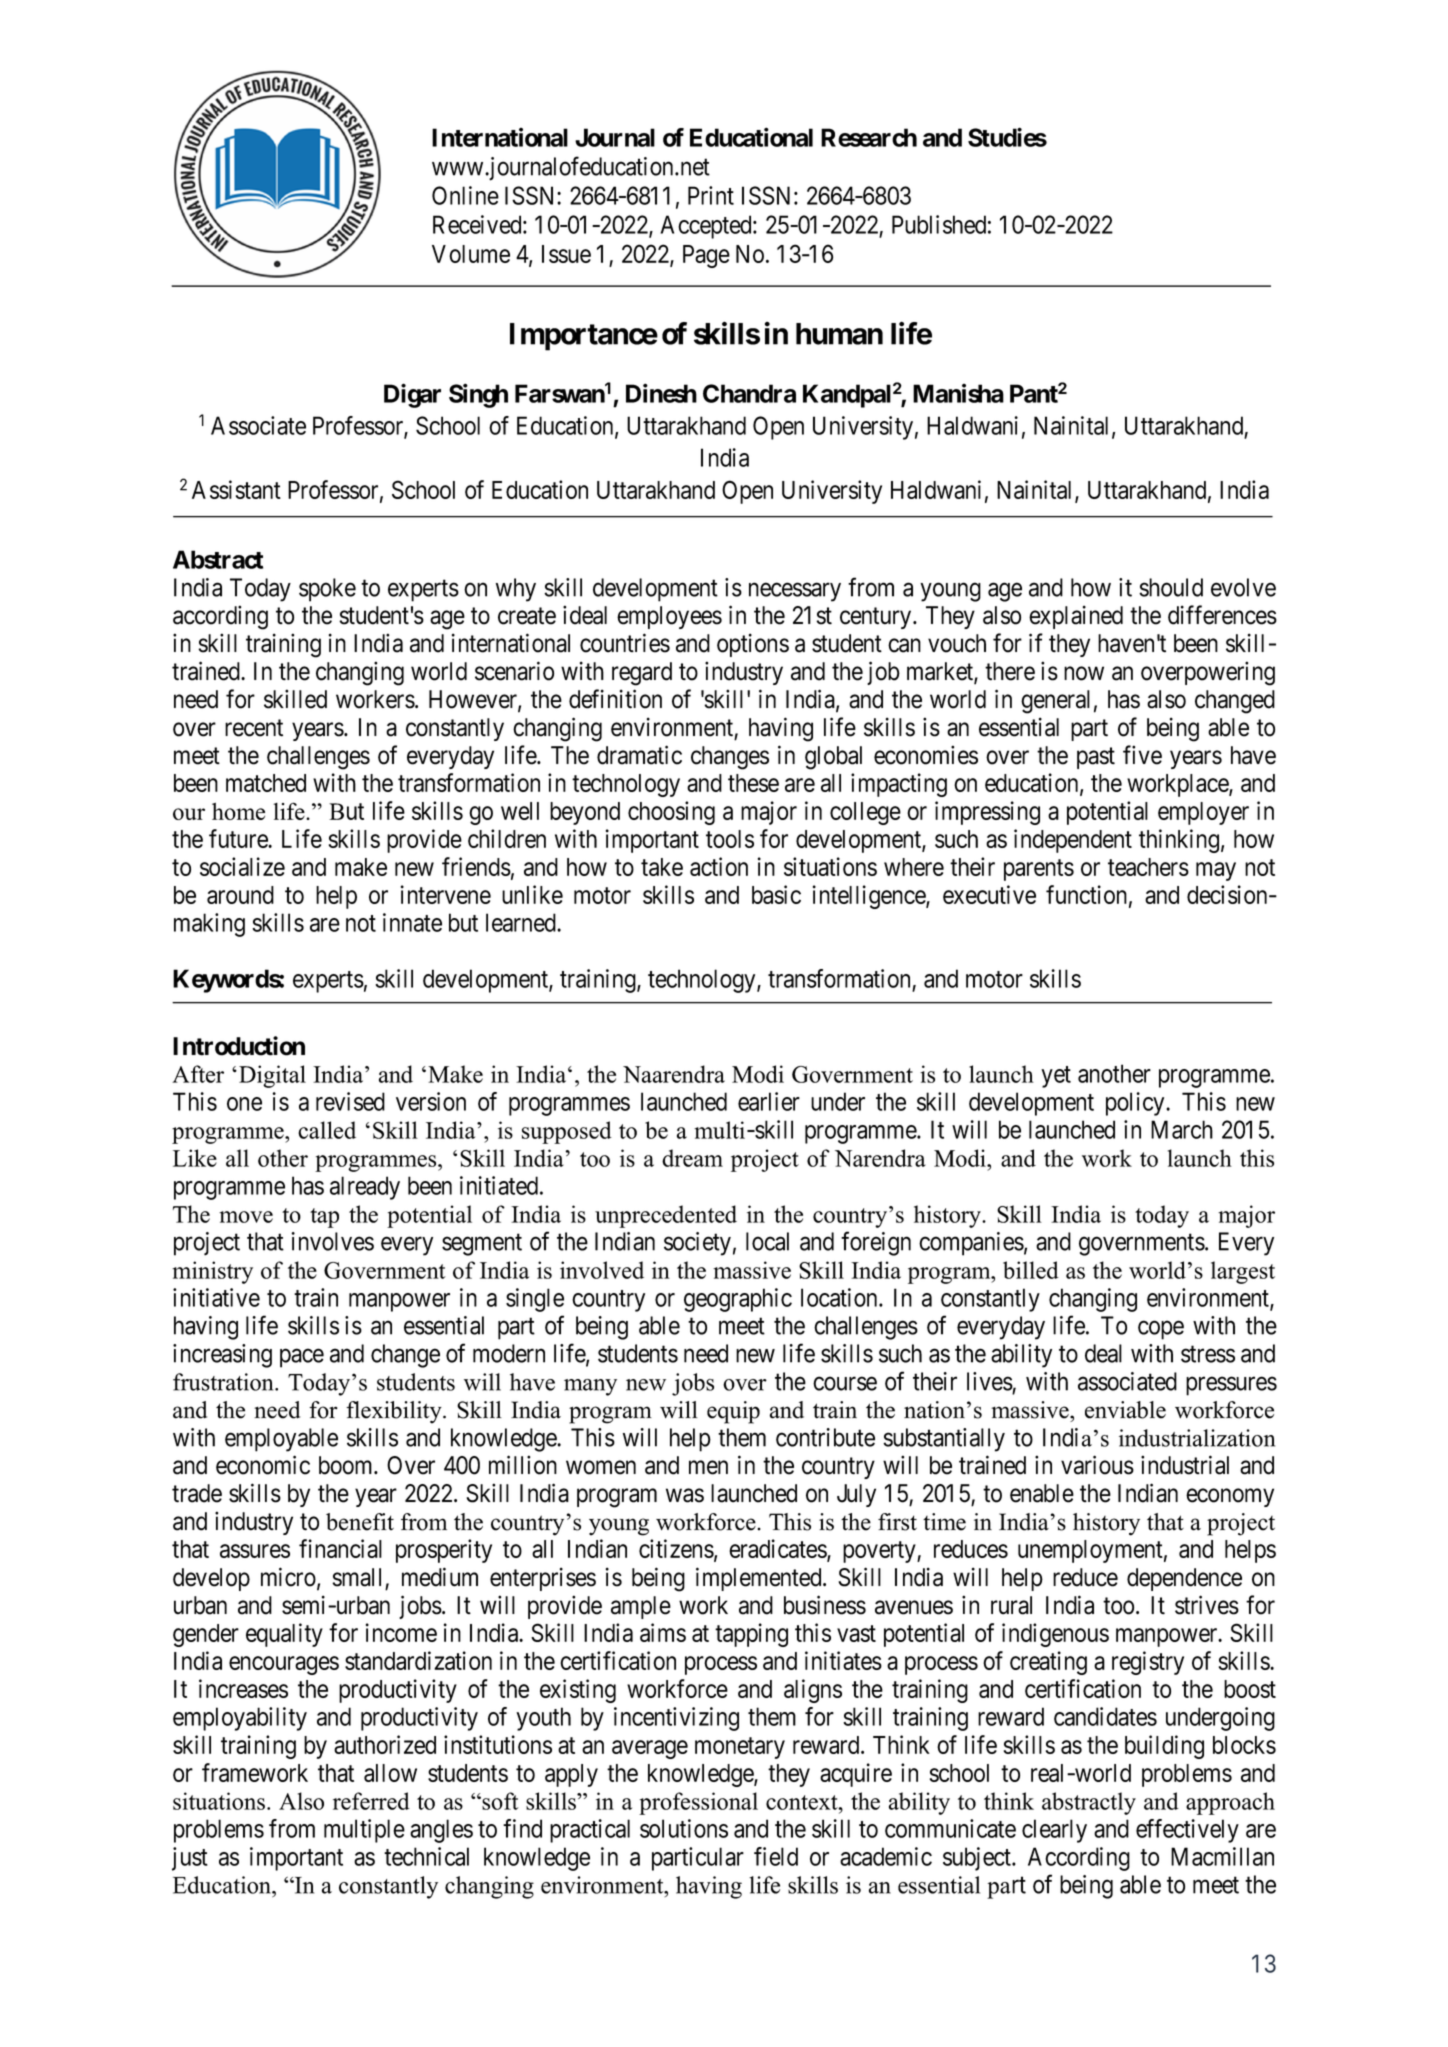 The height and width of the screenshot is (2047, 1448). Describe the element at coordinates (1187, 1831) in the screenshot. I see `effectively` at that location.
